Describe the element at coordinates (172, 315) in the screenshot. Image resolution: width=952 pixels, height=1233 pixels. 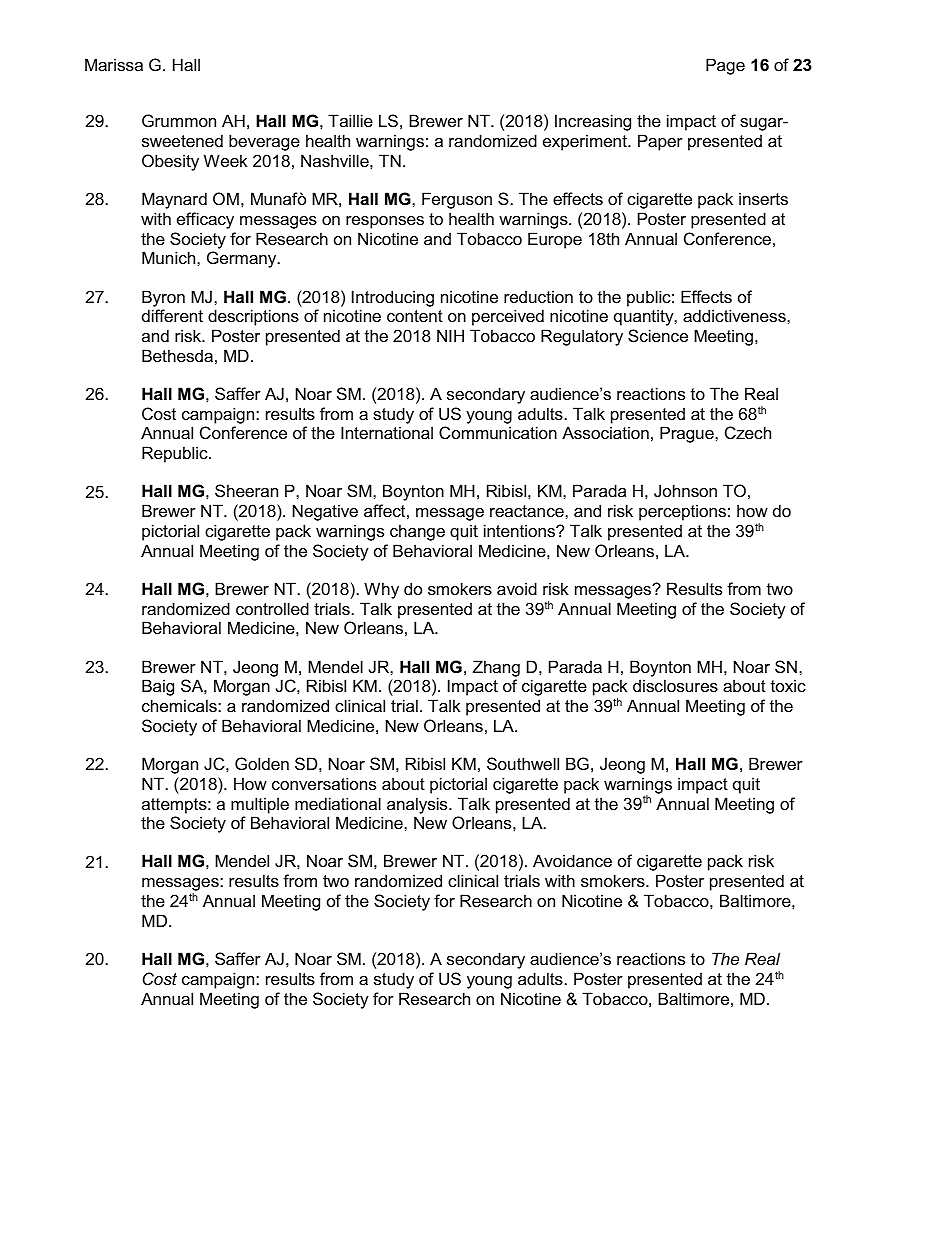
I see `different` at that location.
